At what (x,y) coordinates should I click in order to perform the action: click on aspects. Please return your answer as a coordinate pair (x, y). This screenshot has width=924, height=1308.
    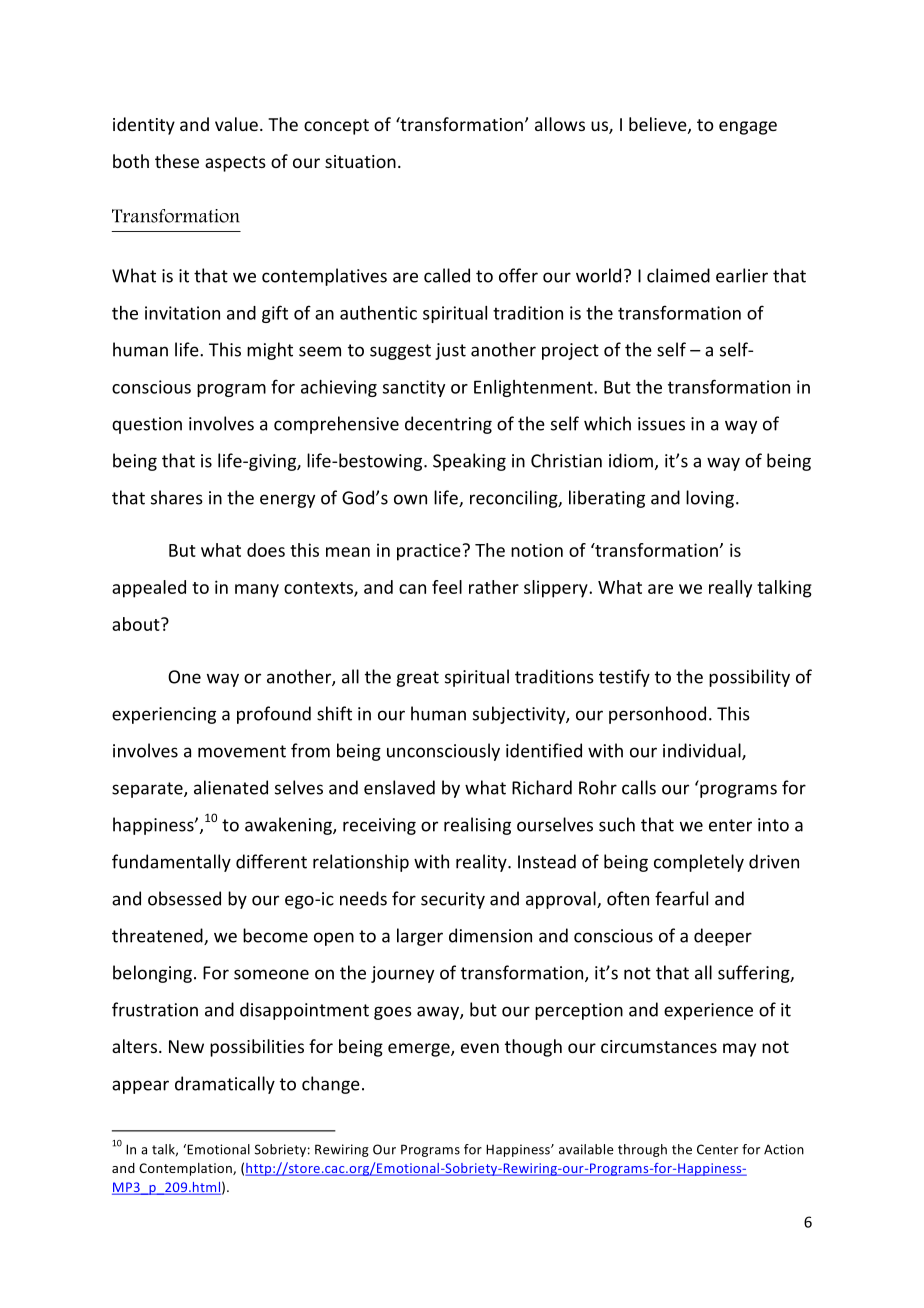
    Looking at the image, I should click on (235, 164).
